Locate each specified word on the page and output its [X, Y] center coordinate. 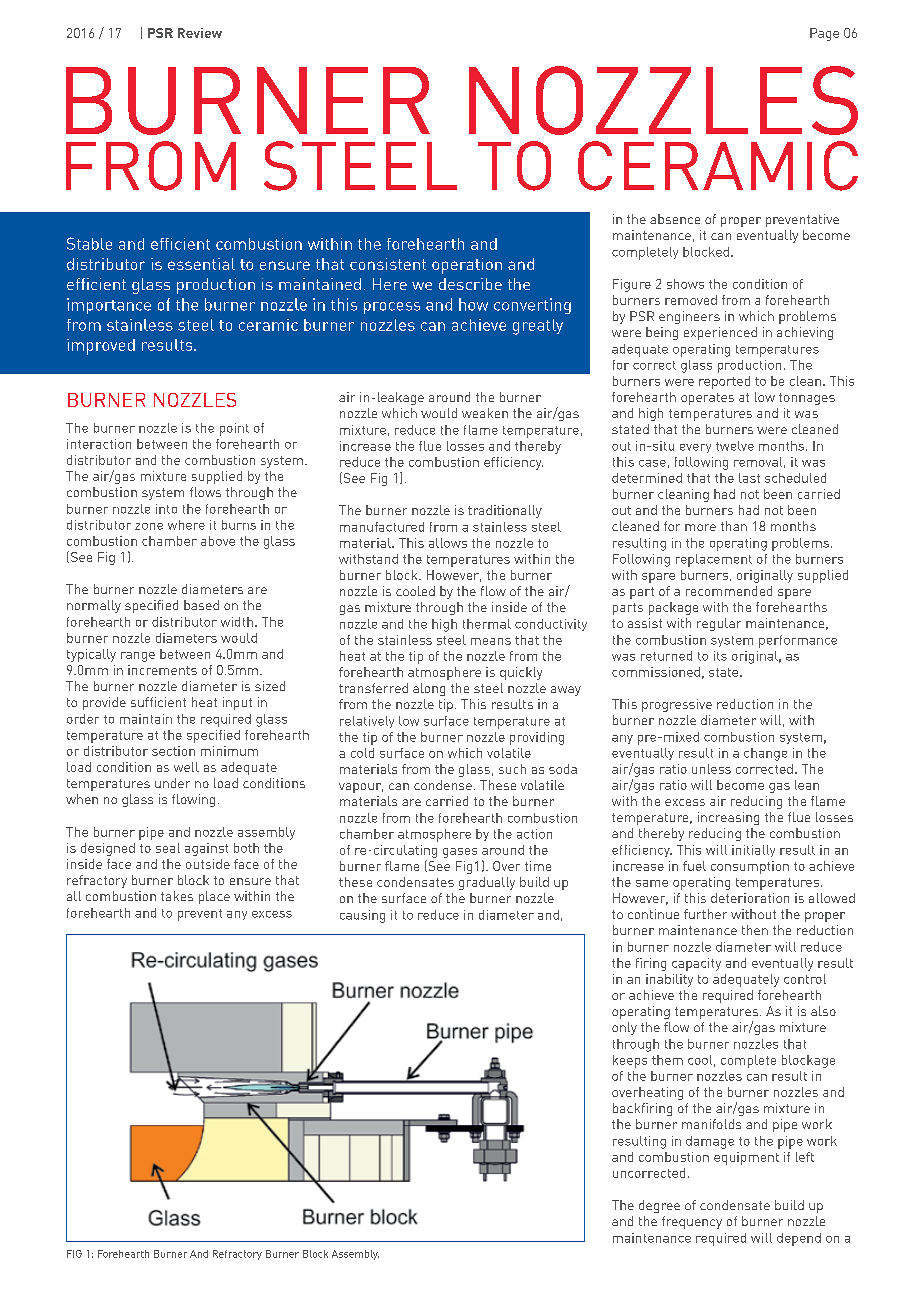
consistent [388, 264]
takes [177, 896]
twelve [735, 446]
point [234, 429]
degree [659, 1206]
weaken [485, 413]
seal [168, 848]
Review [200, 33]
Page [824, 34]
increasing [728, 818]
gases [460, 853]
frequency [692, 1222]
